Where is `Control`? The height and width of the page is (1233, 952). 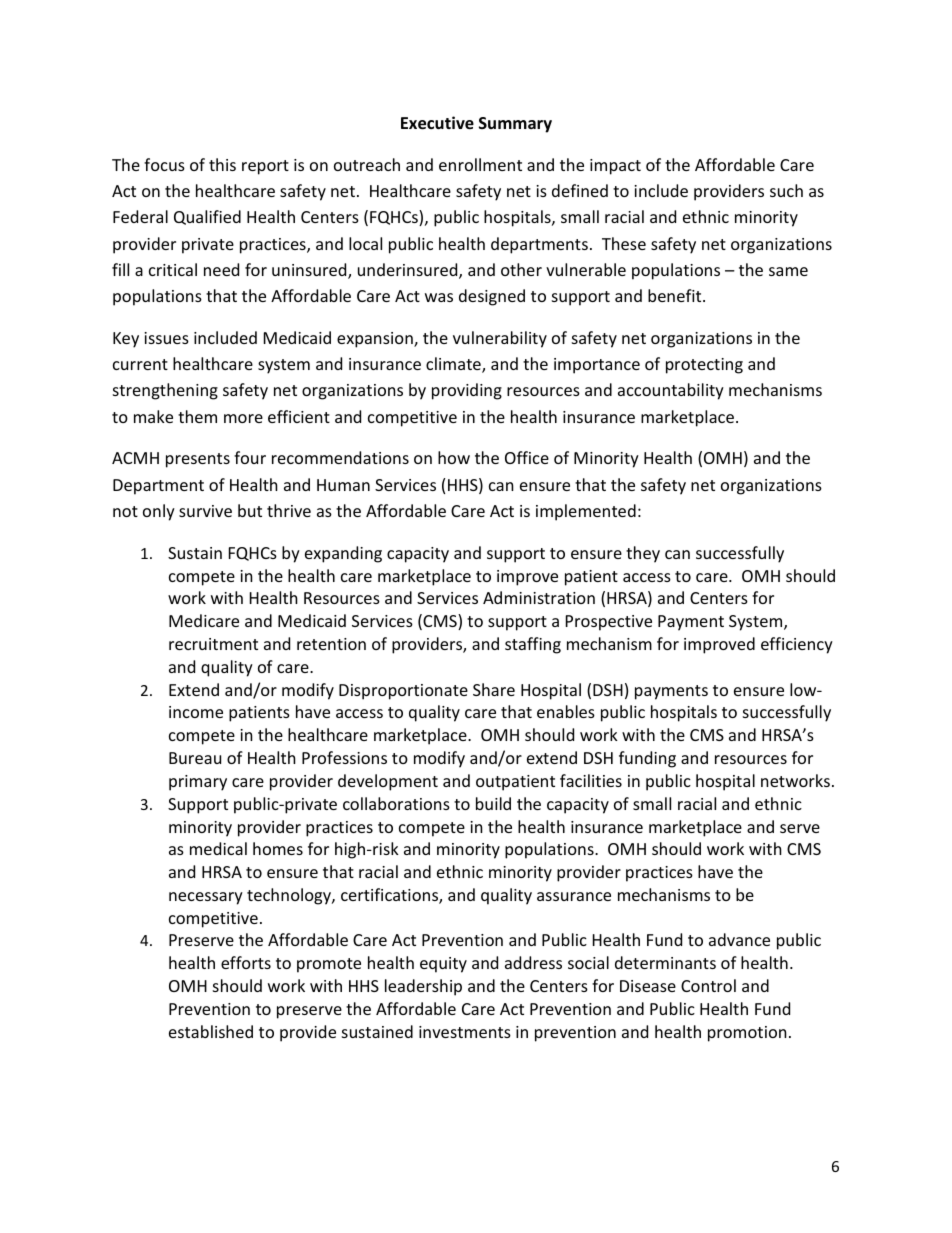 Control is located at coordinates (708, 985).
